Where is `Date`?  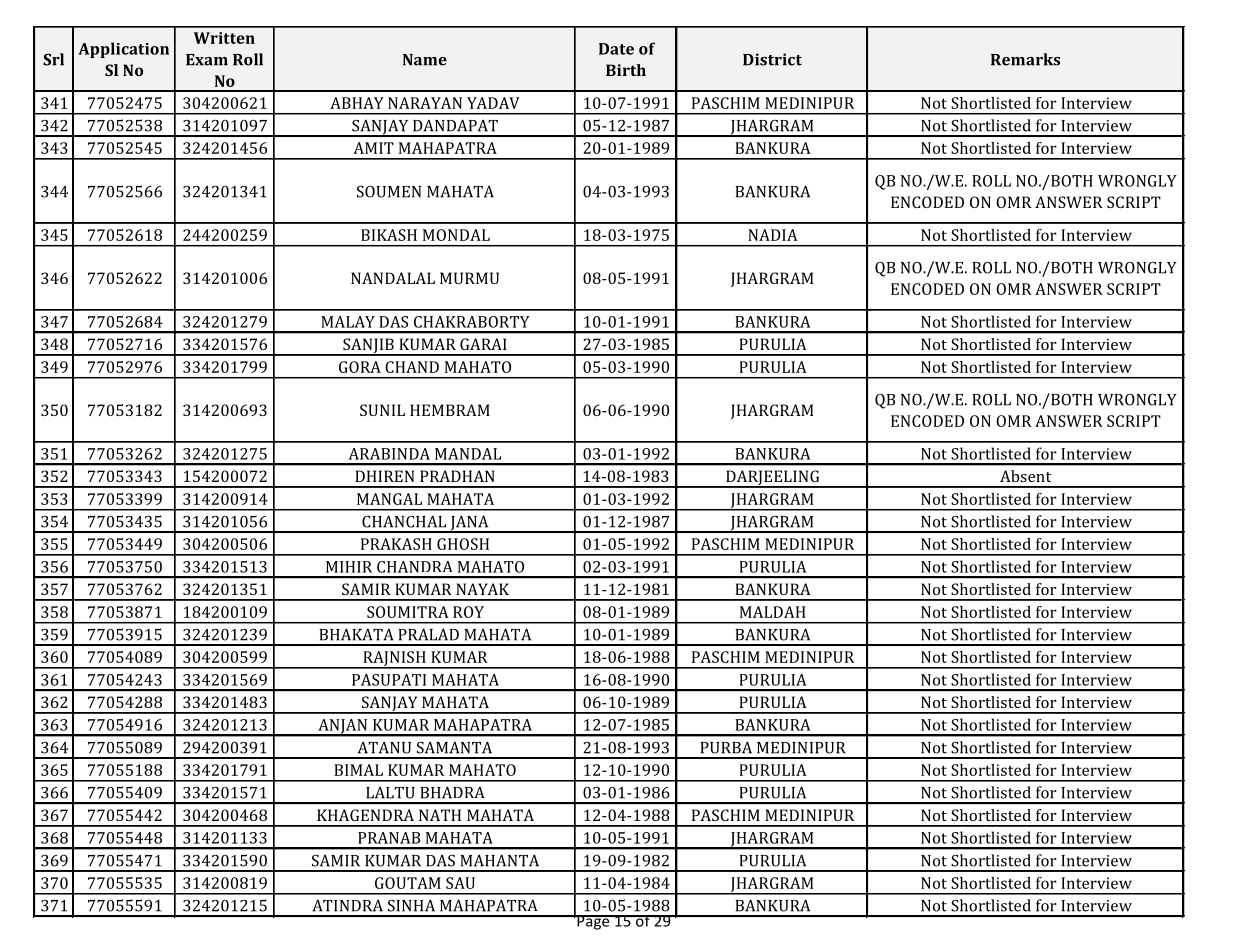
Date is located at coordinates (616, 49).
